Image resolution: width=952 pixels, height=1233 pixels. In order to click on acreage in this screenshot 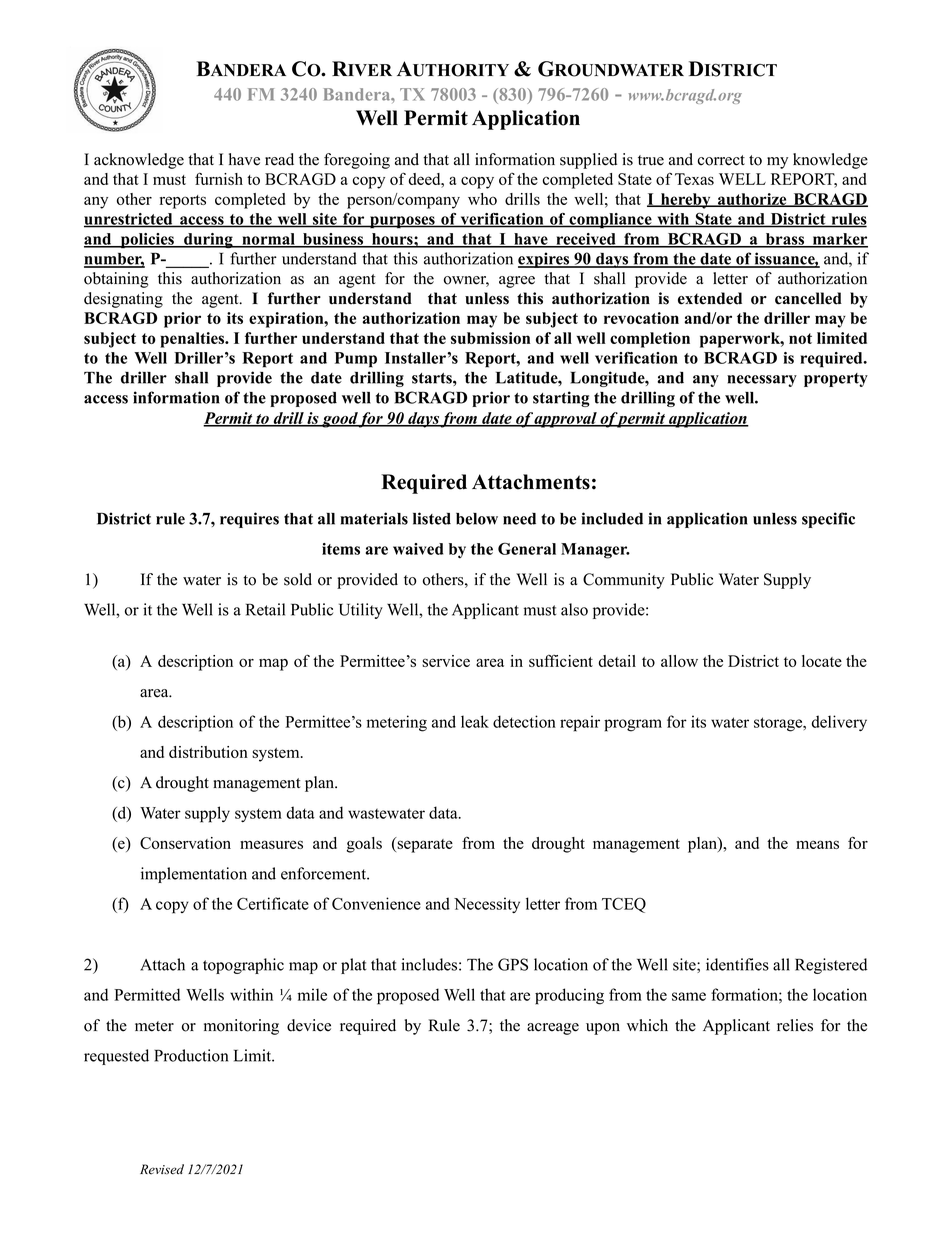, I will do `click(553, 1029)`.
